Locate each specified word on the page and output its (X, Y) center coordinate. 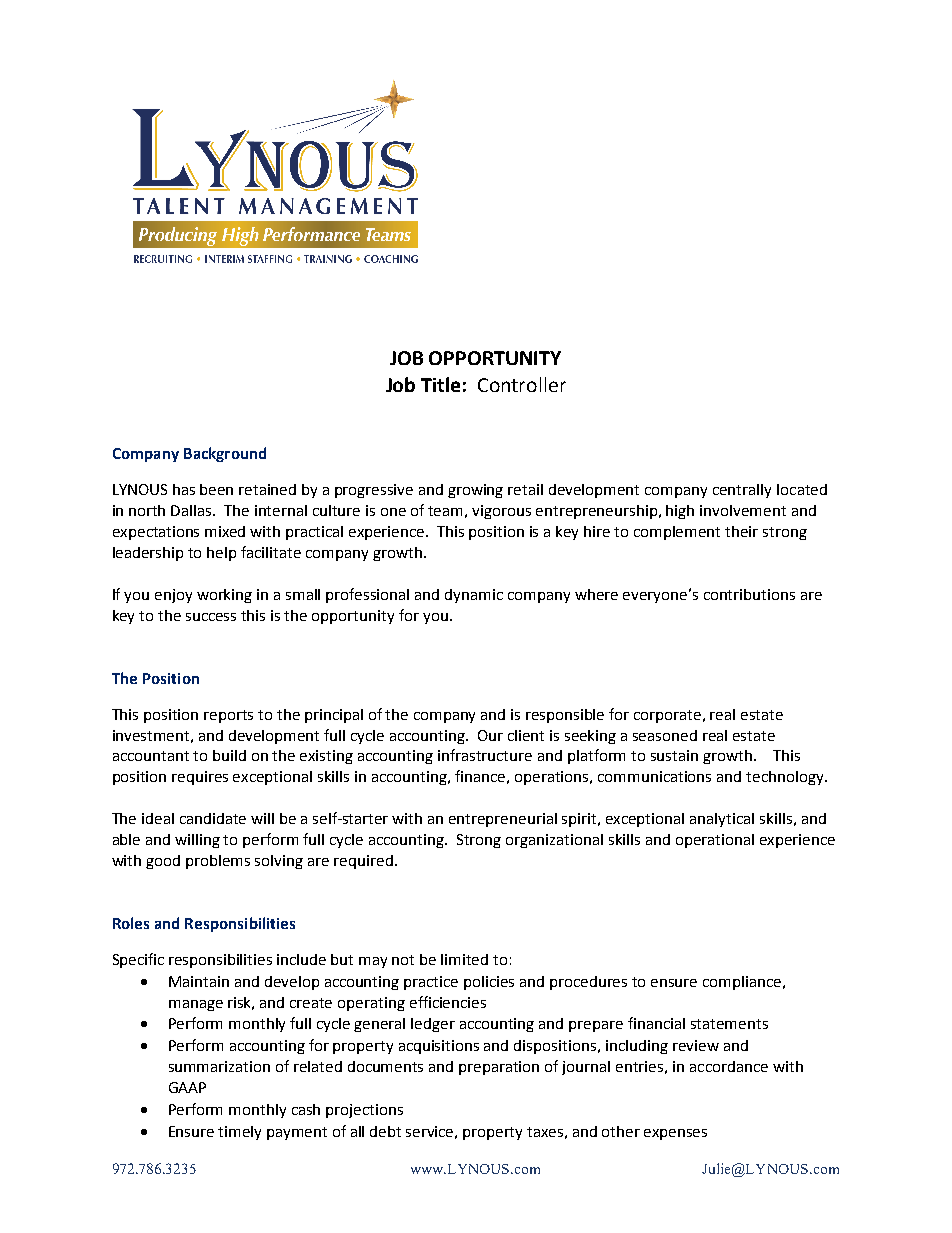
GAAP (187, 1087)
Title (440, 384)
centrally (742, 491)
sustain (674, 755)
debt (385, 1131)
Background (225, 454)
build (229, 755)
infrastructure (485, 755)
